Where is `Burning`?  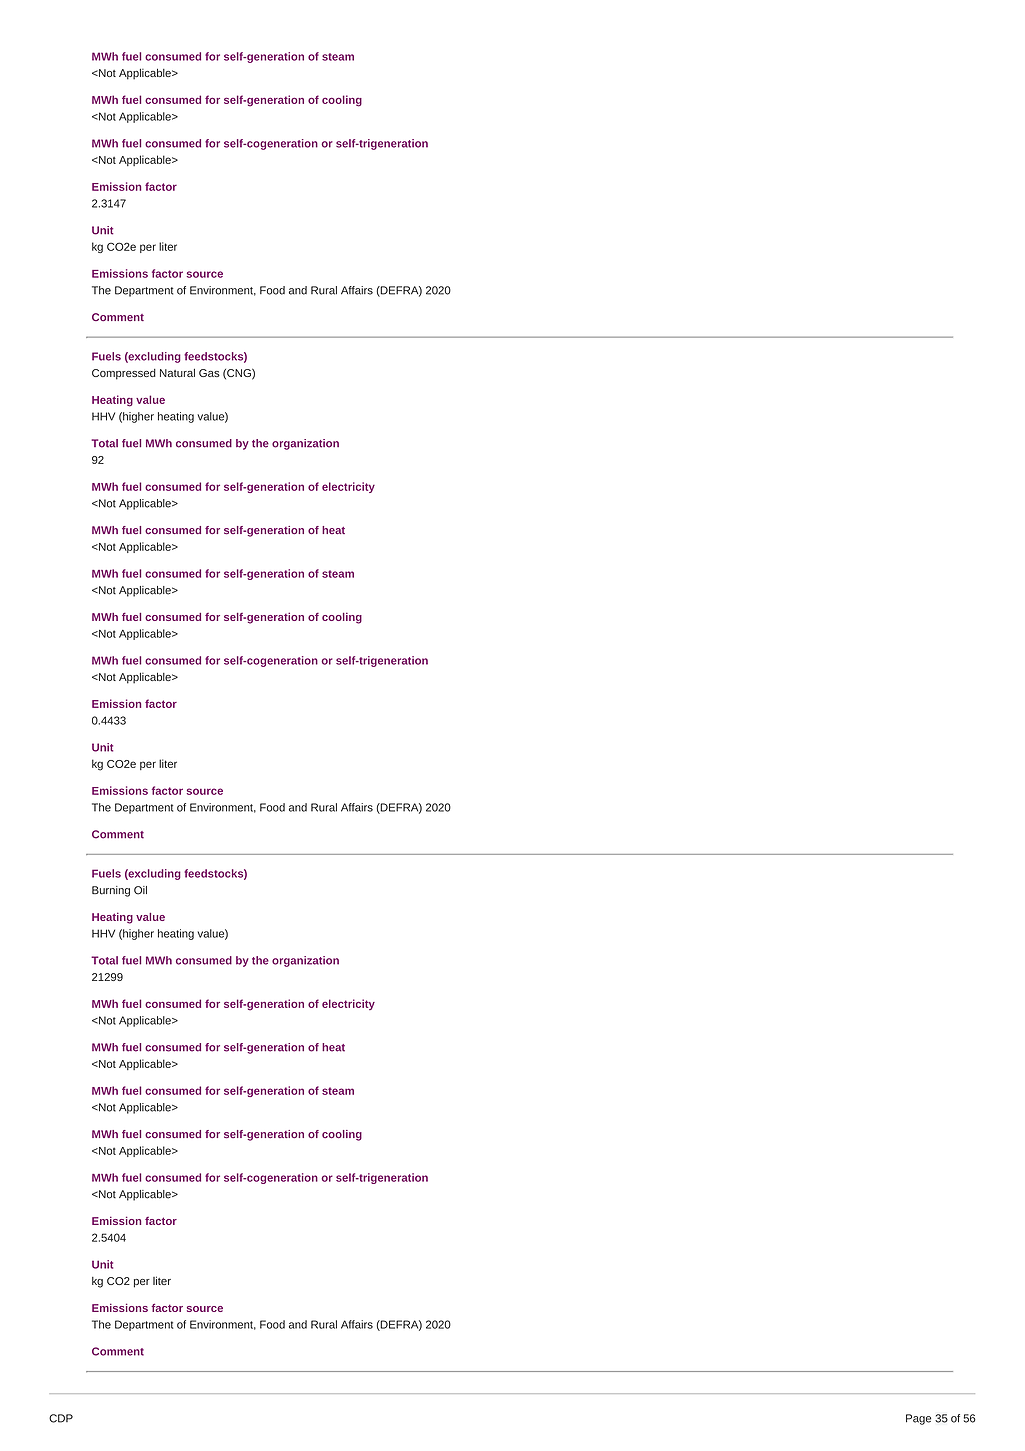
Burning is located at coordinates (111, 891).
